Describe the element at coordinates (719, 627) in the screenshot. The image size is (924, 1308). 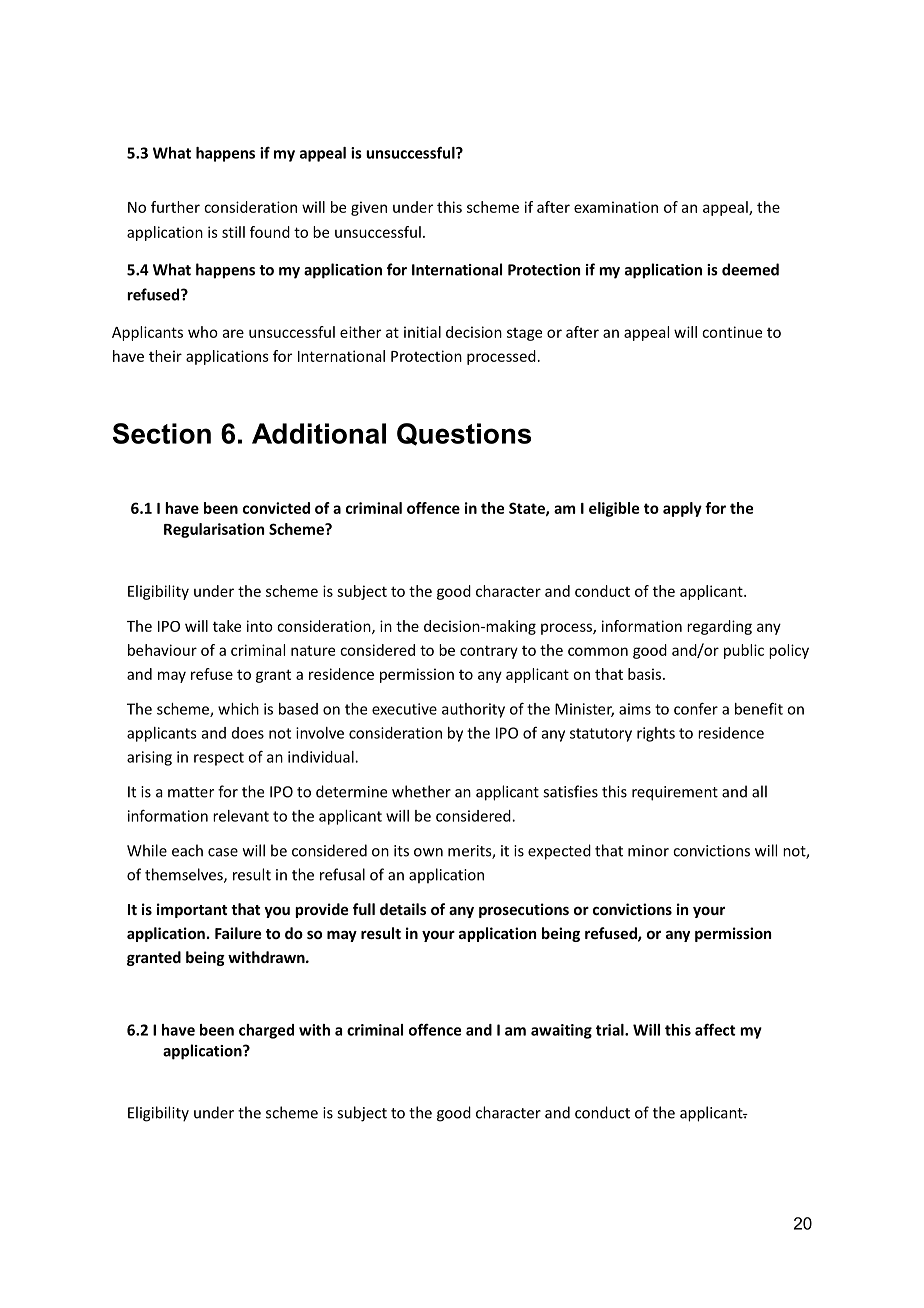
I see `regarding` at that location.
